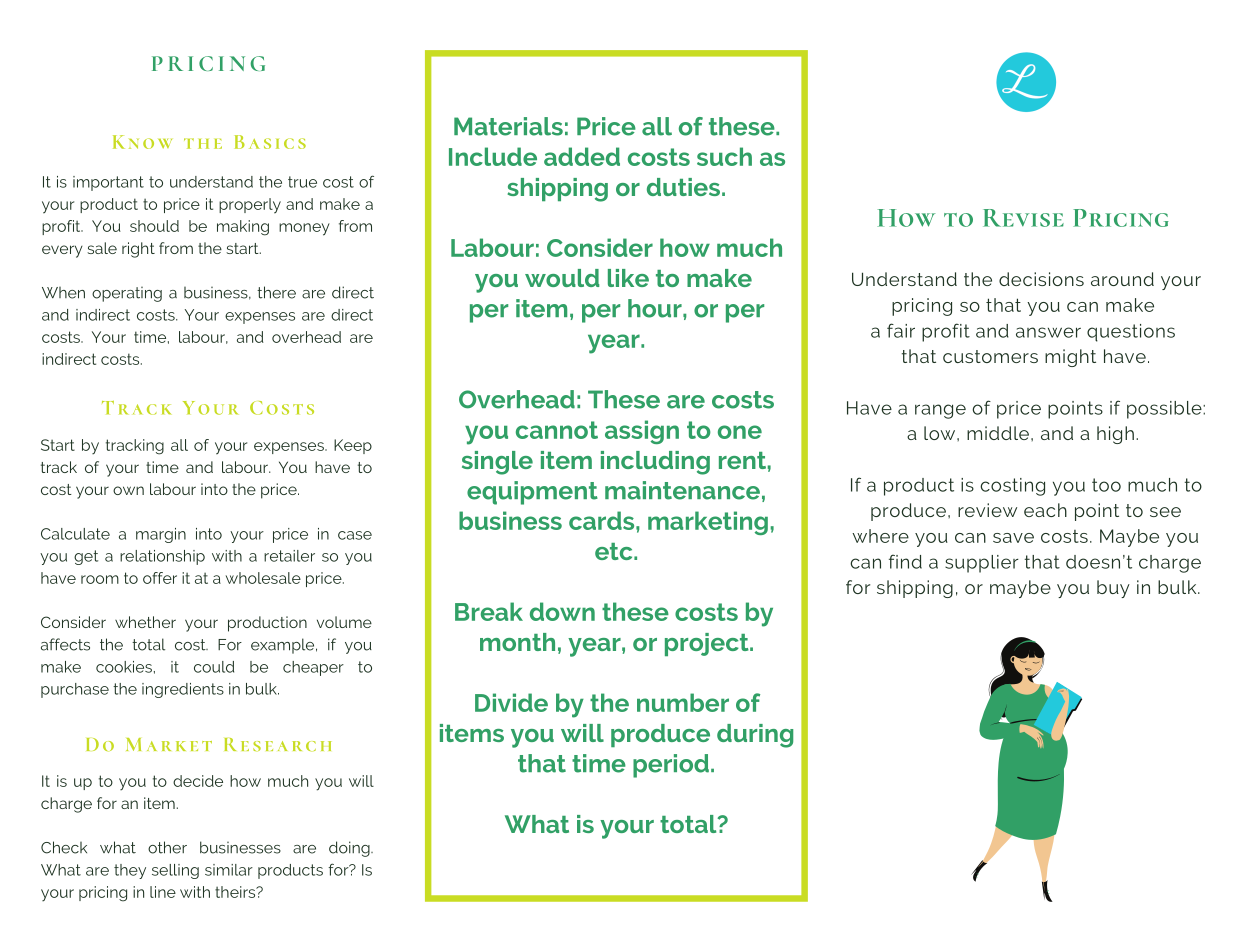 The image size is (1233, 952). Describe the element at coordinates (682, 490) in the document. I see `maintenance` at that location.
